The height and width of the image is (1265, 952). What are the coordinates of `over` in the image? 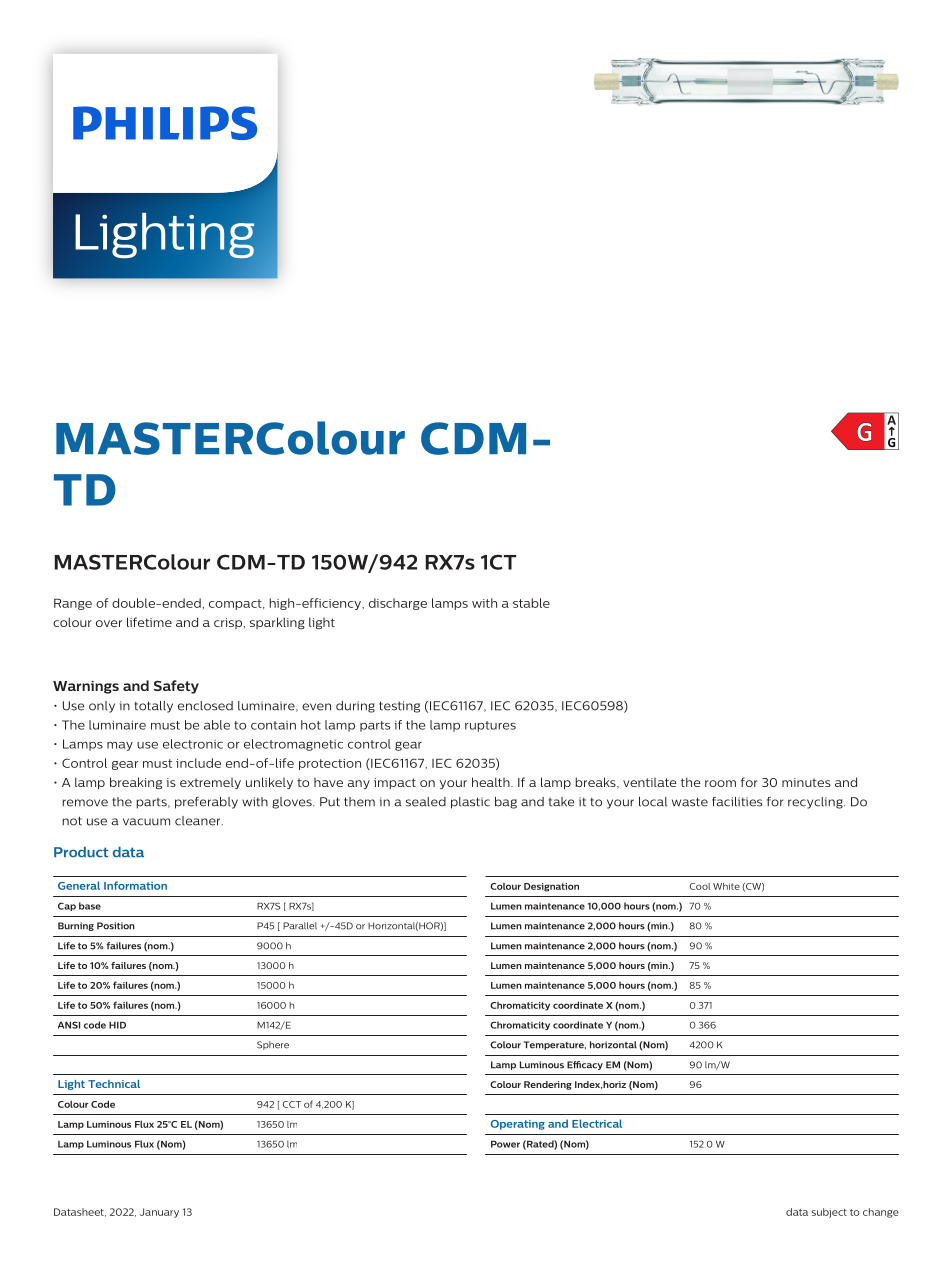 It's located at (109, 623).
